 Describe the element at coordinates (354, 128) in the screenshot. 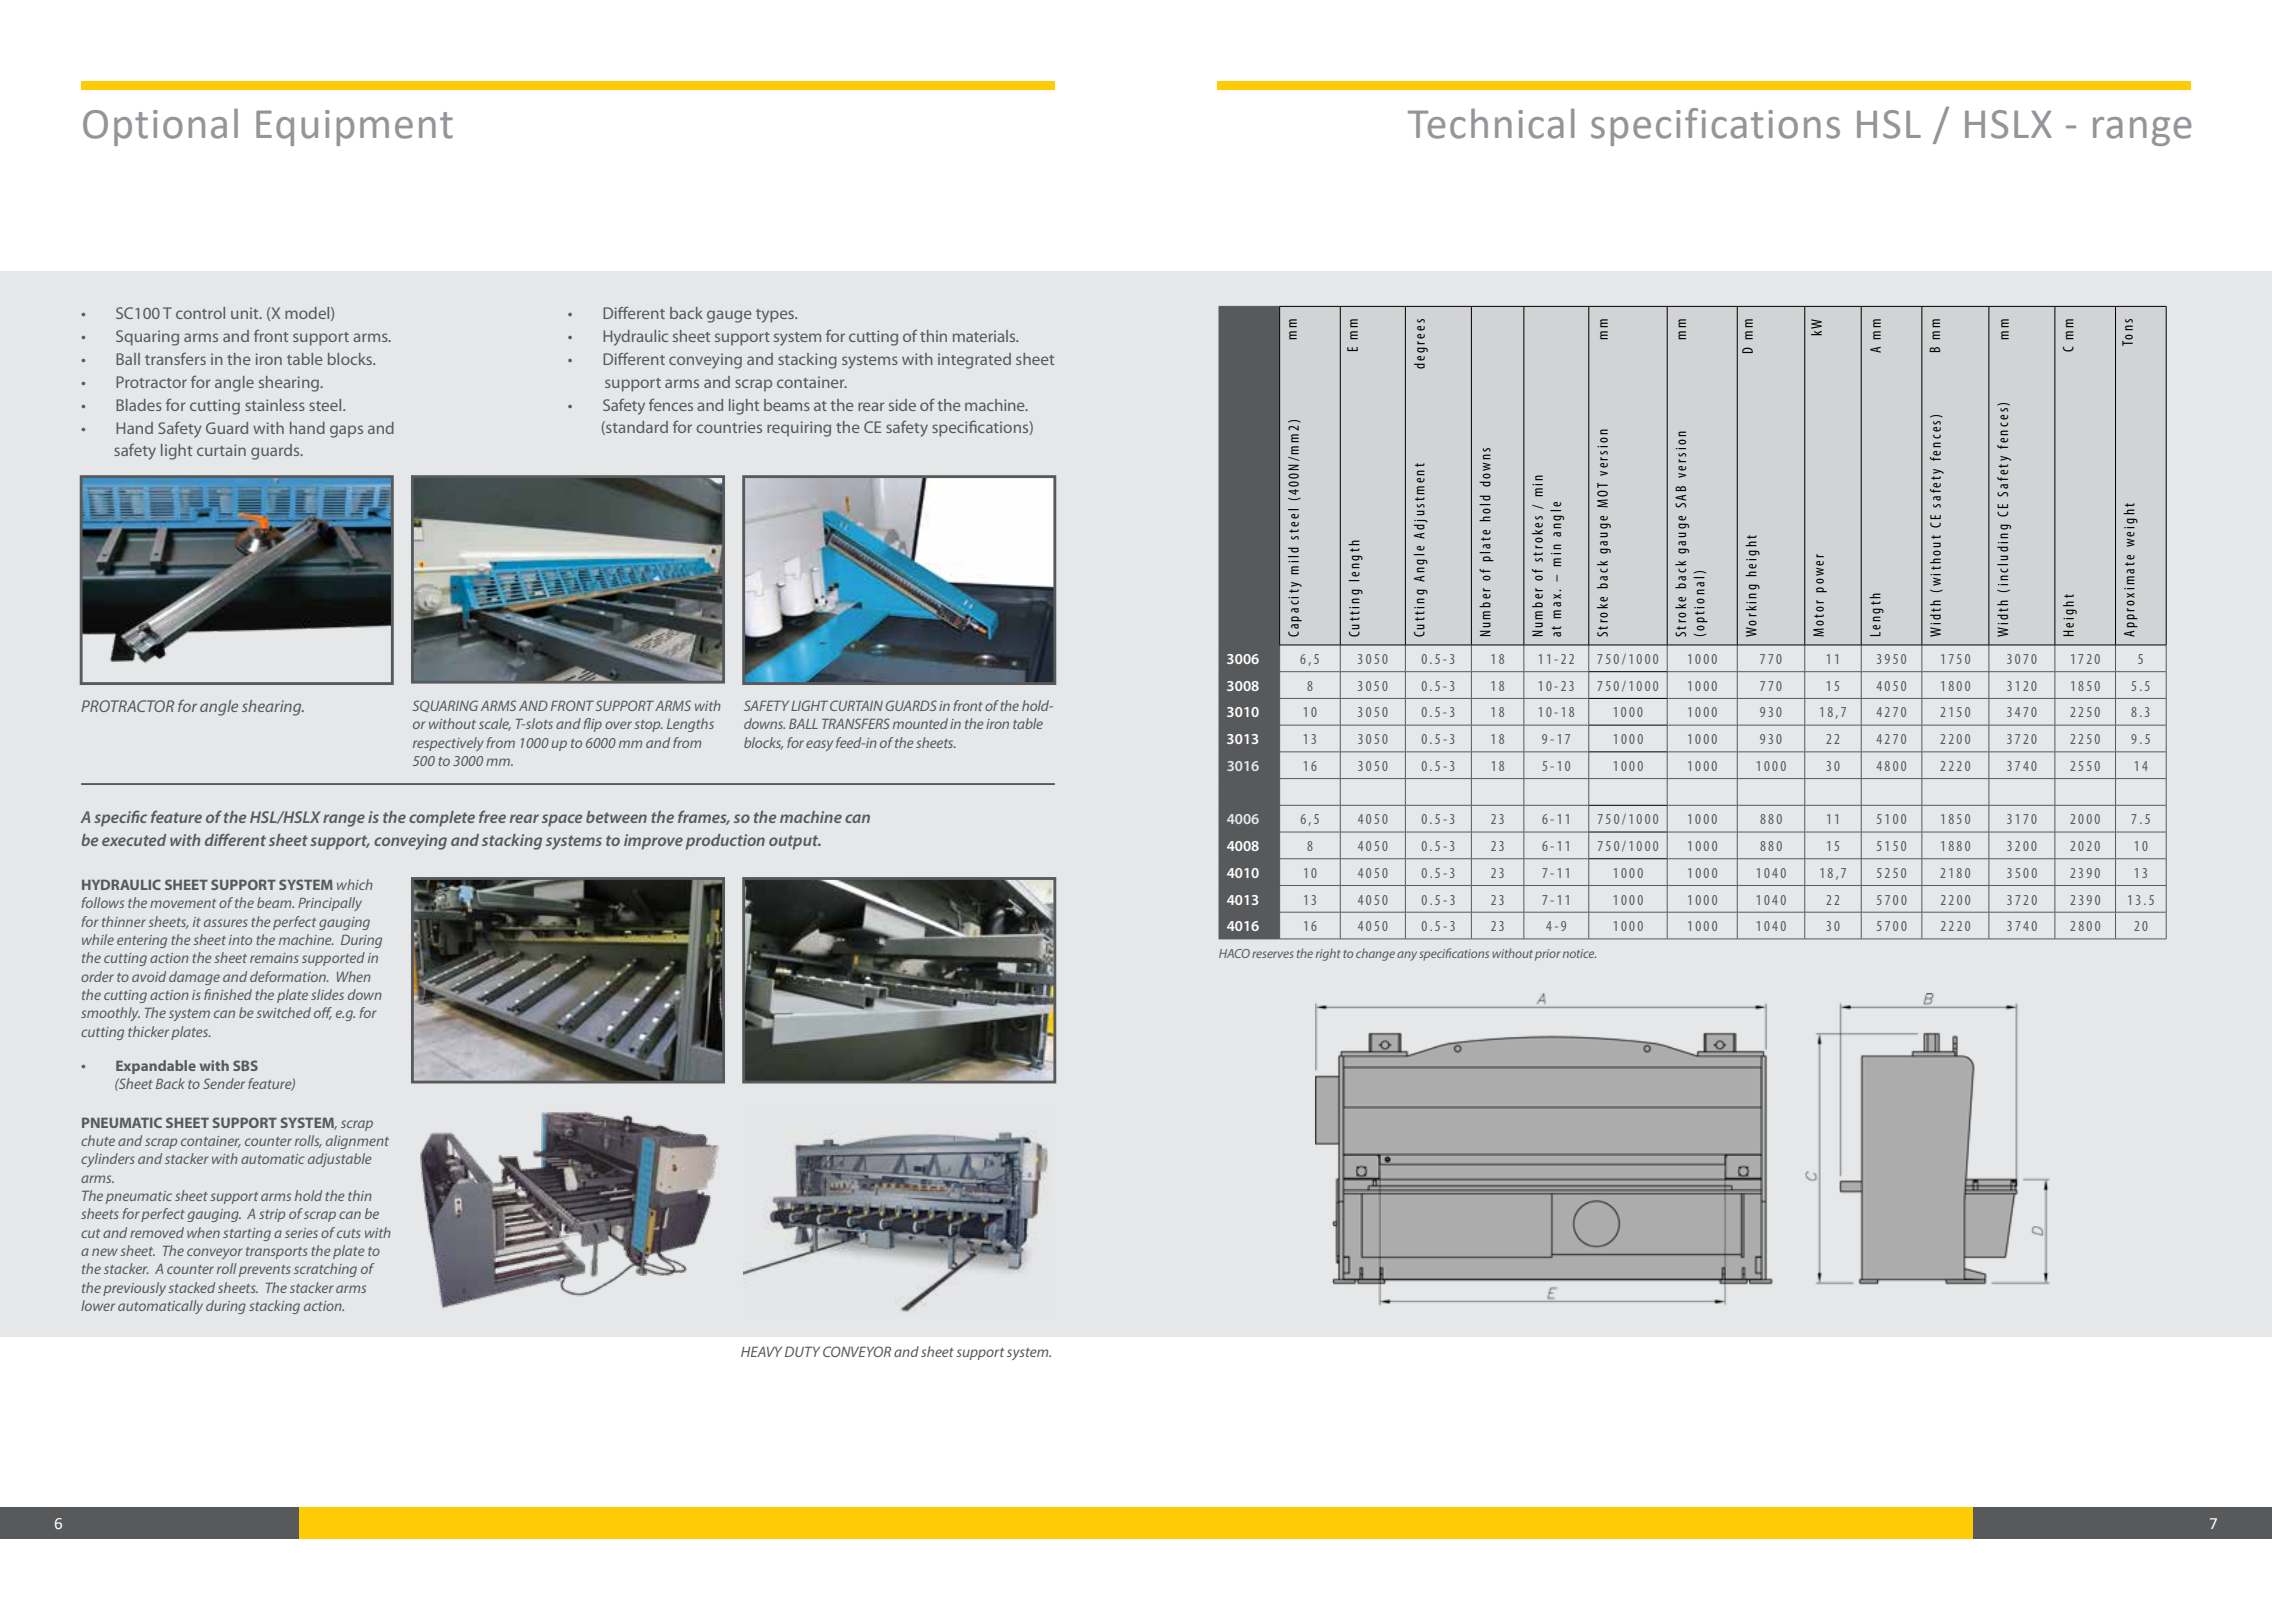

I see `Equipment` at that location.
